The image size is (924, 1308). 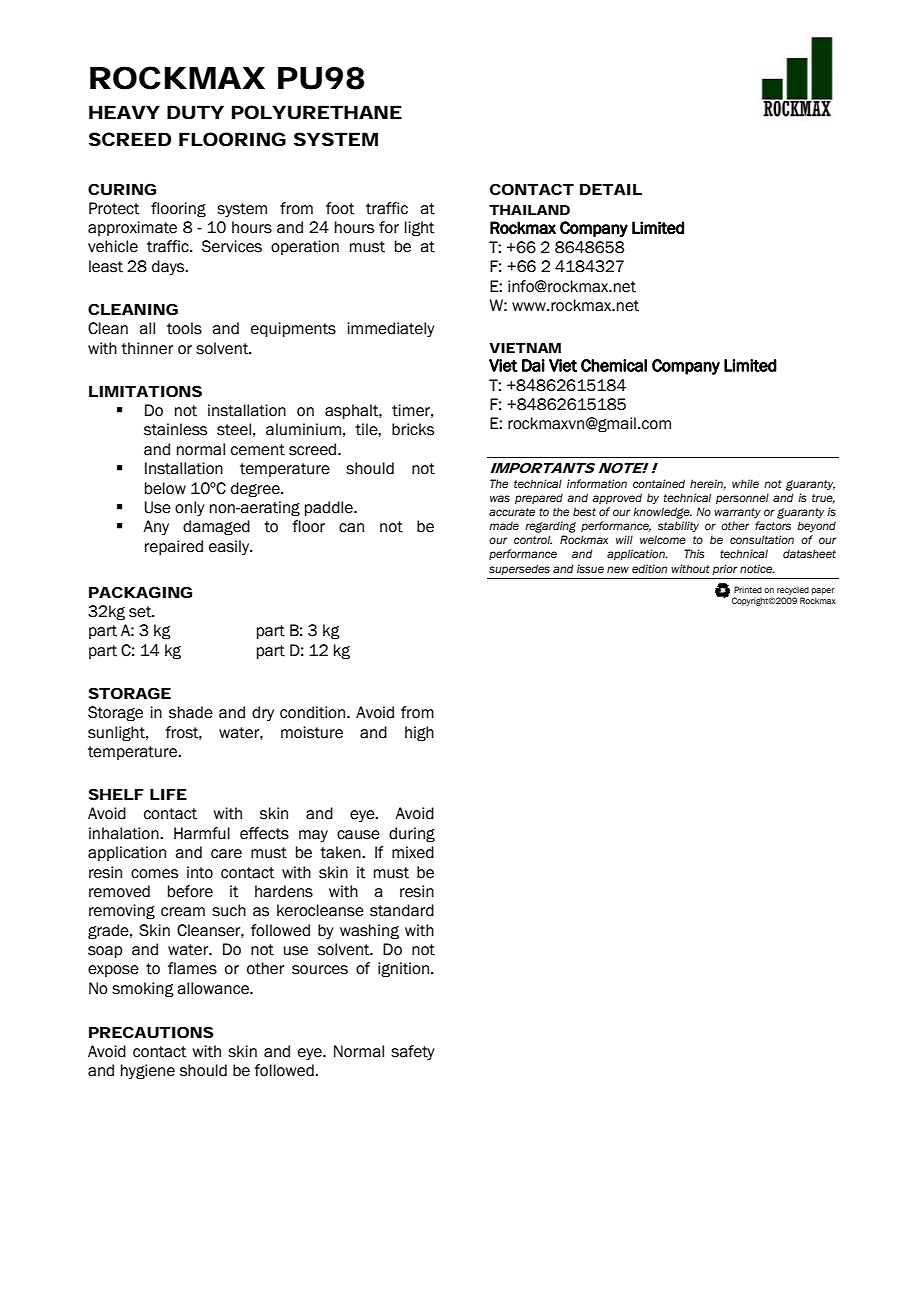 What do you see at coordinates (519, 569) in the screenshot?
I see `supersedes` at bounding box center [519, 569].
